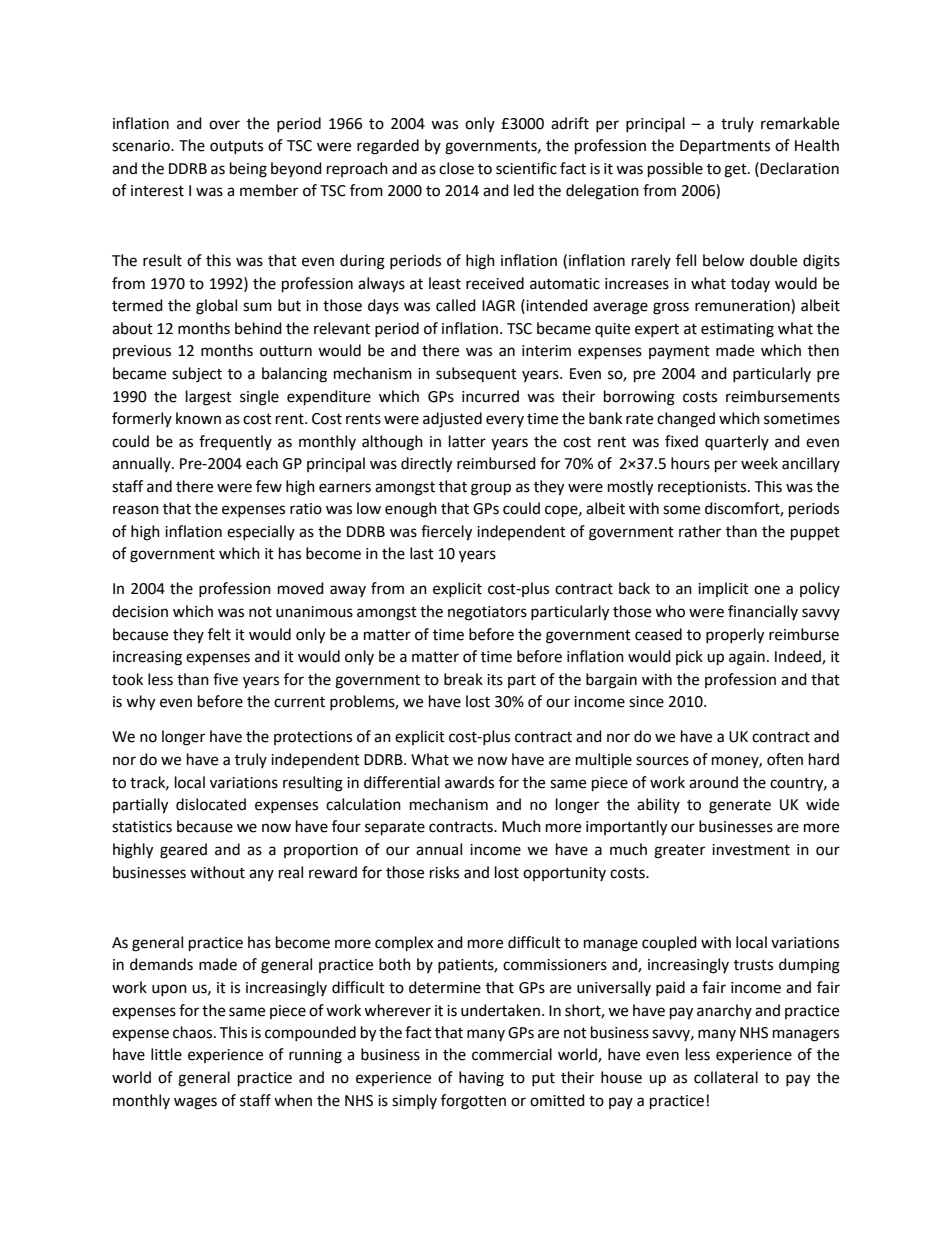  What do you see at coordinates (225, 679) in the document?
I see `five` at bounding box center [225, 679].
